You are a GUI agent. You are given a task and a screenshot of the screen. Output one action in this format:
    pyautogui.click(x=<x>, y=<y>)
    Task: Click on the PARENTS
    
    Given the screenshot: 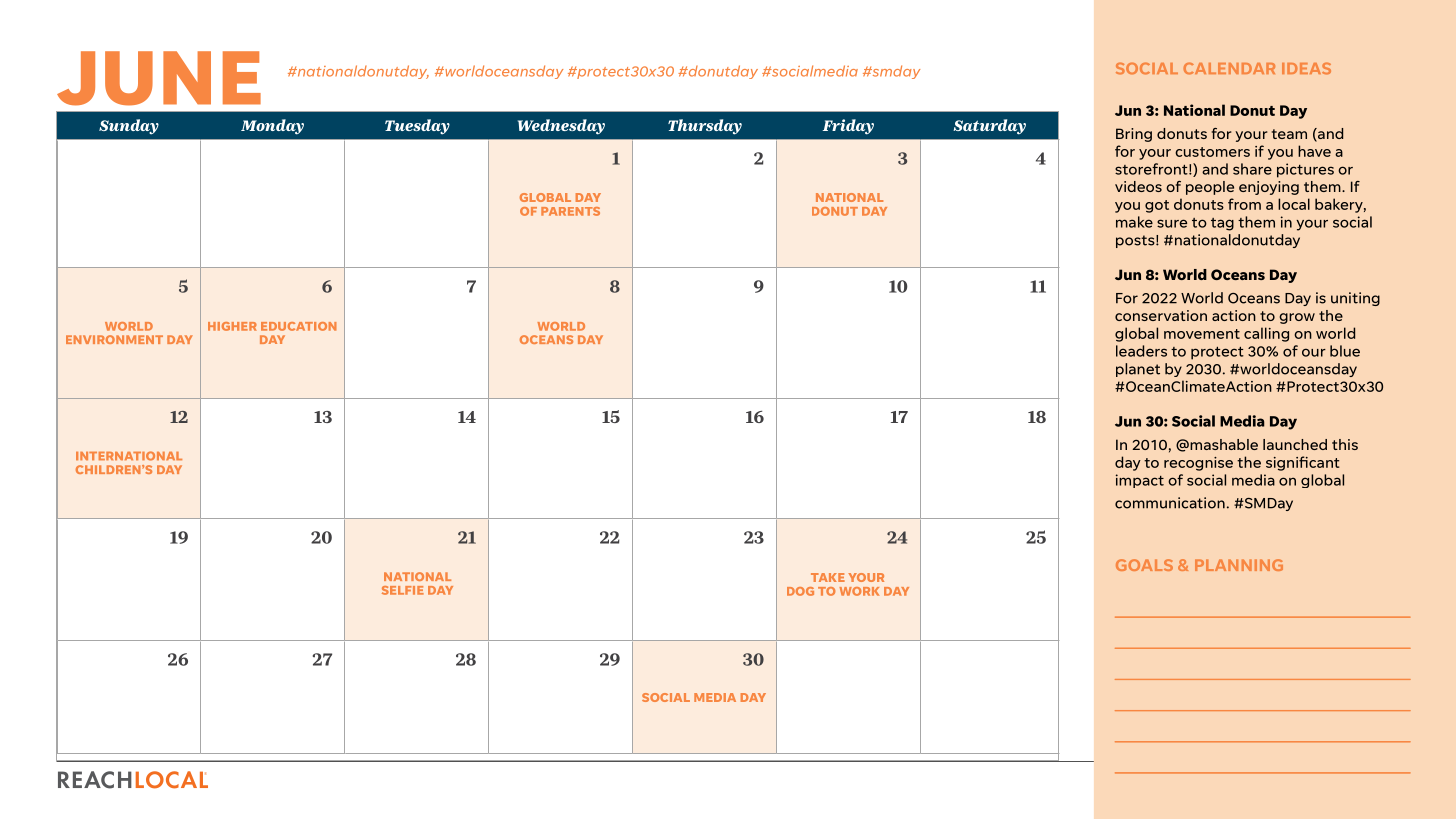 What is the action you would take?
    pyautogui.click(x=570, y=211)
